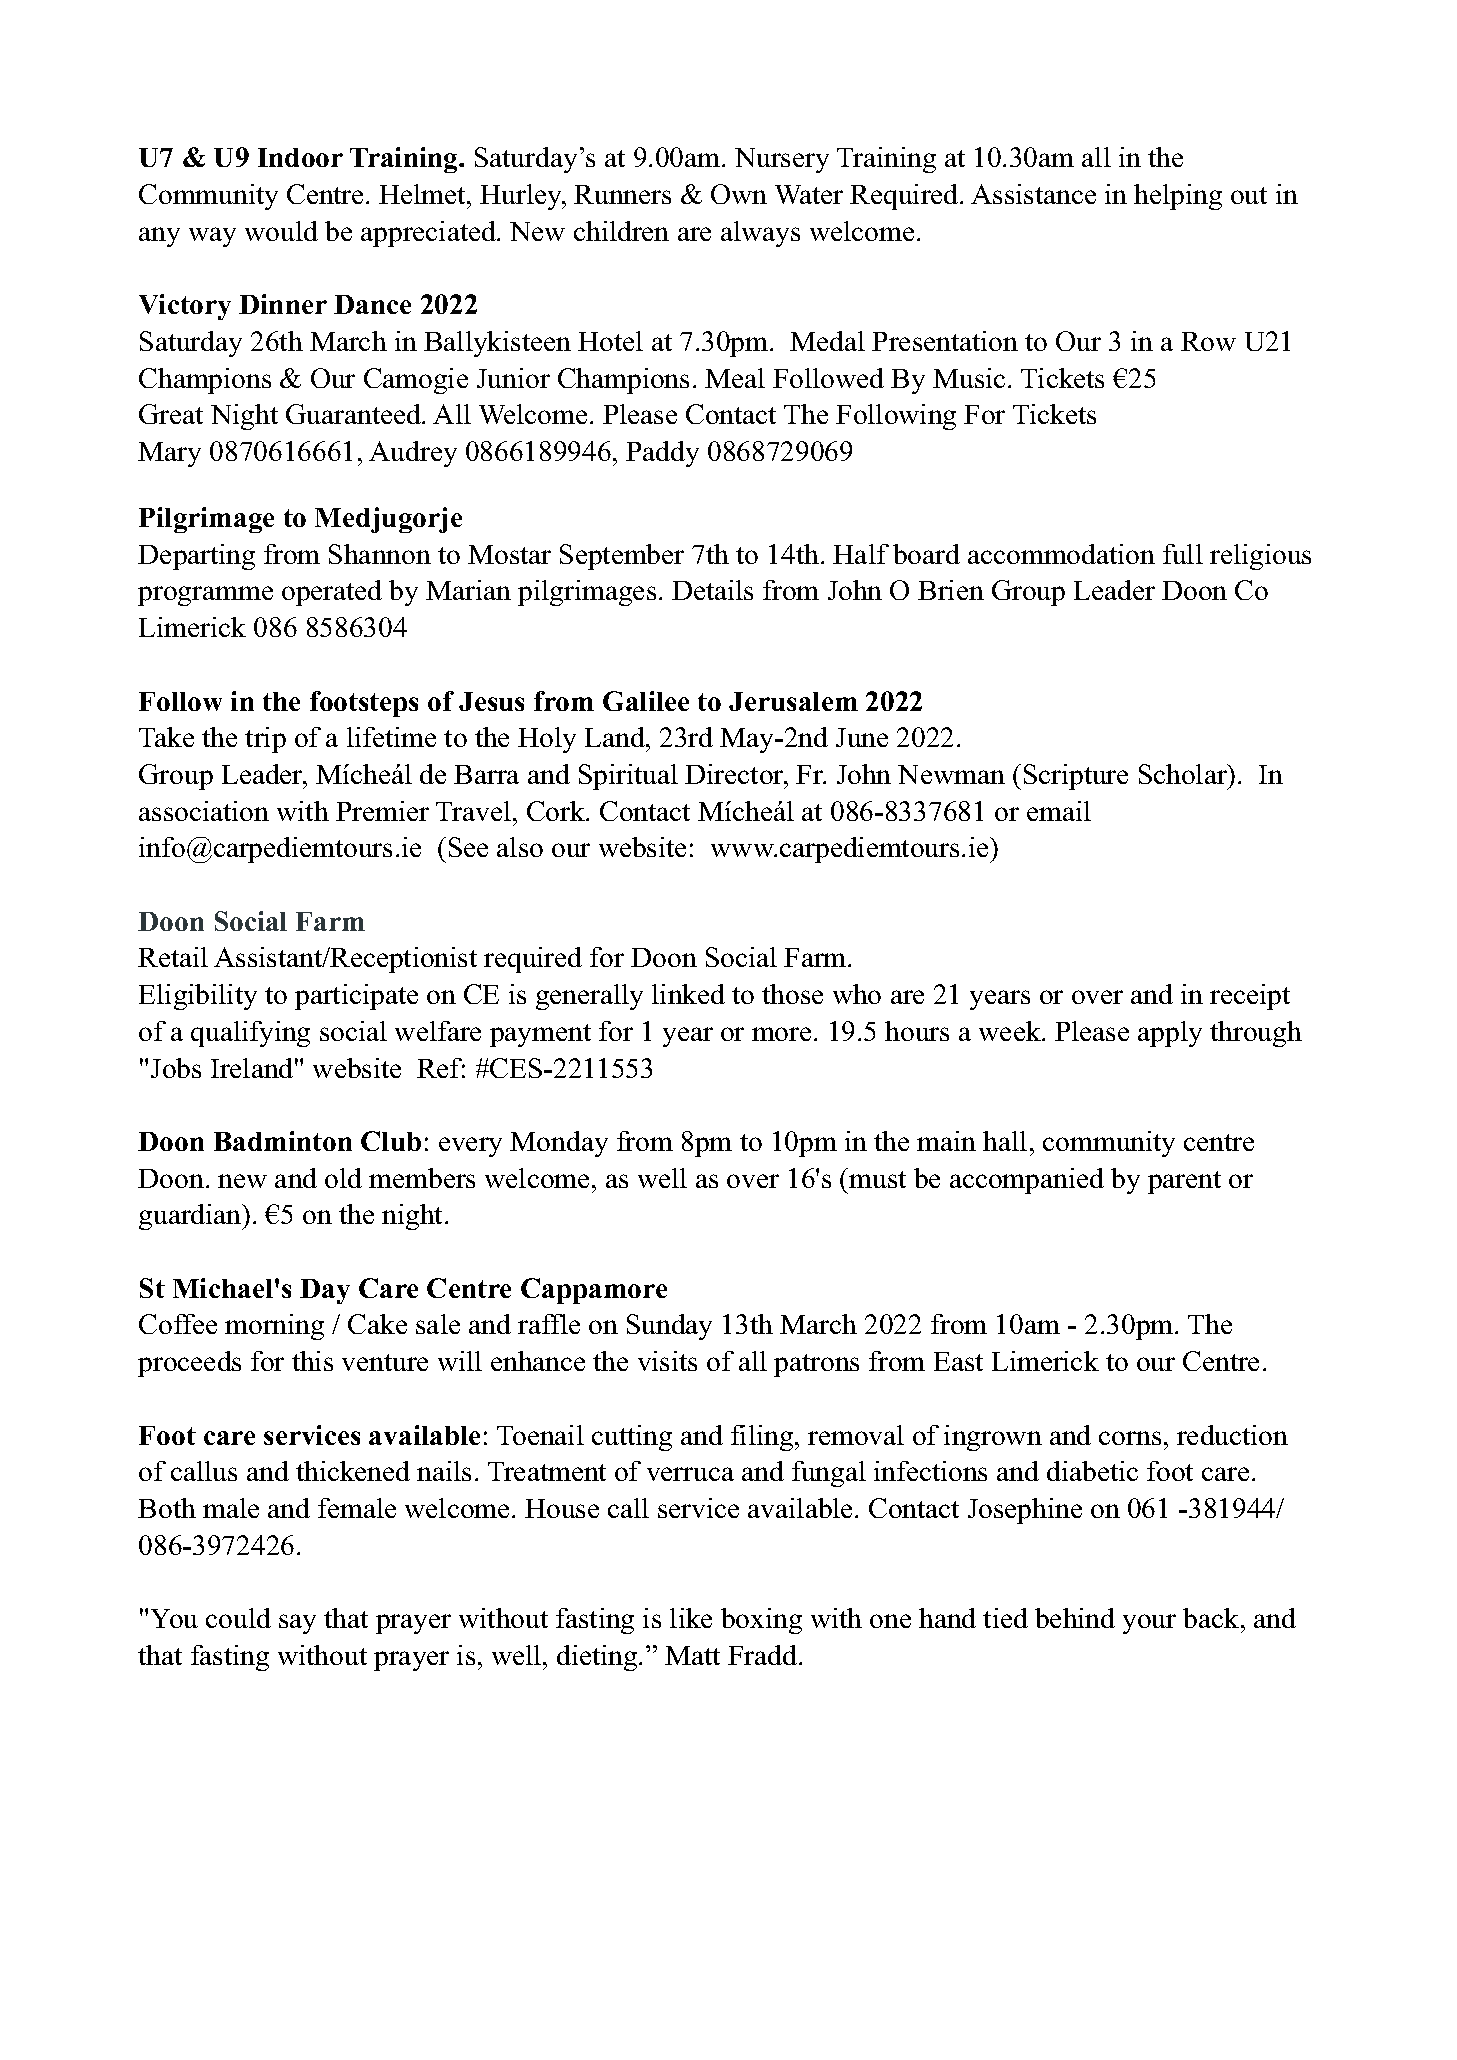 This screenshot has height=2060, width=1457. Describe the element at coordinates (1184, 1182) in the screenshot. I see `parent` at that location.
